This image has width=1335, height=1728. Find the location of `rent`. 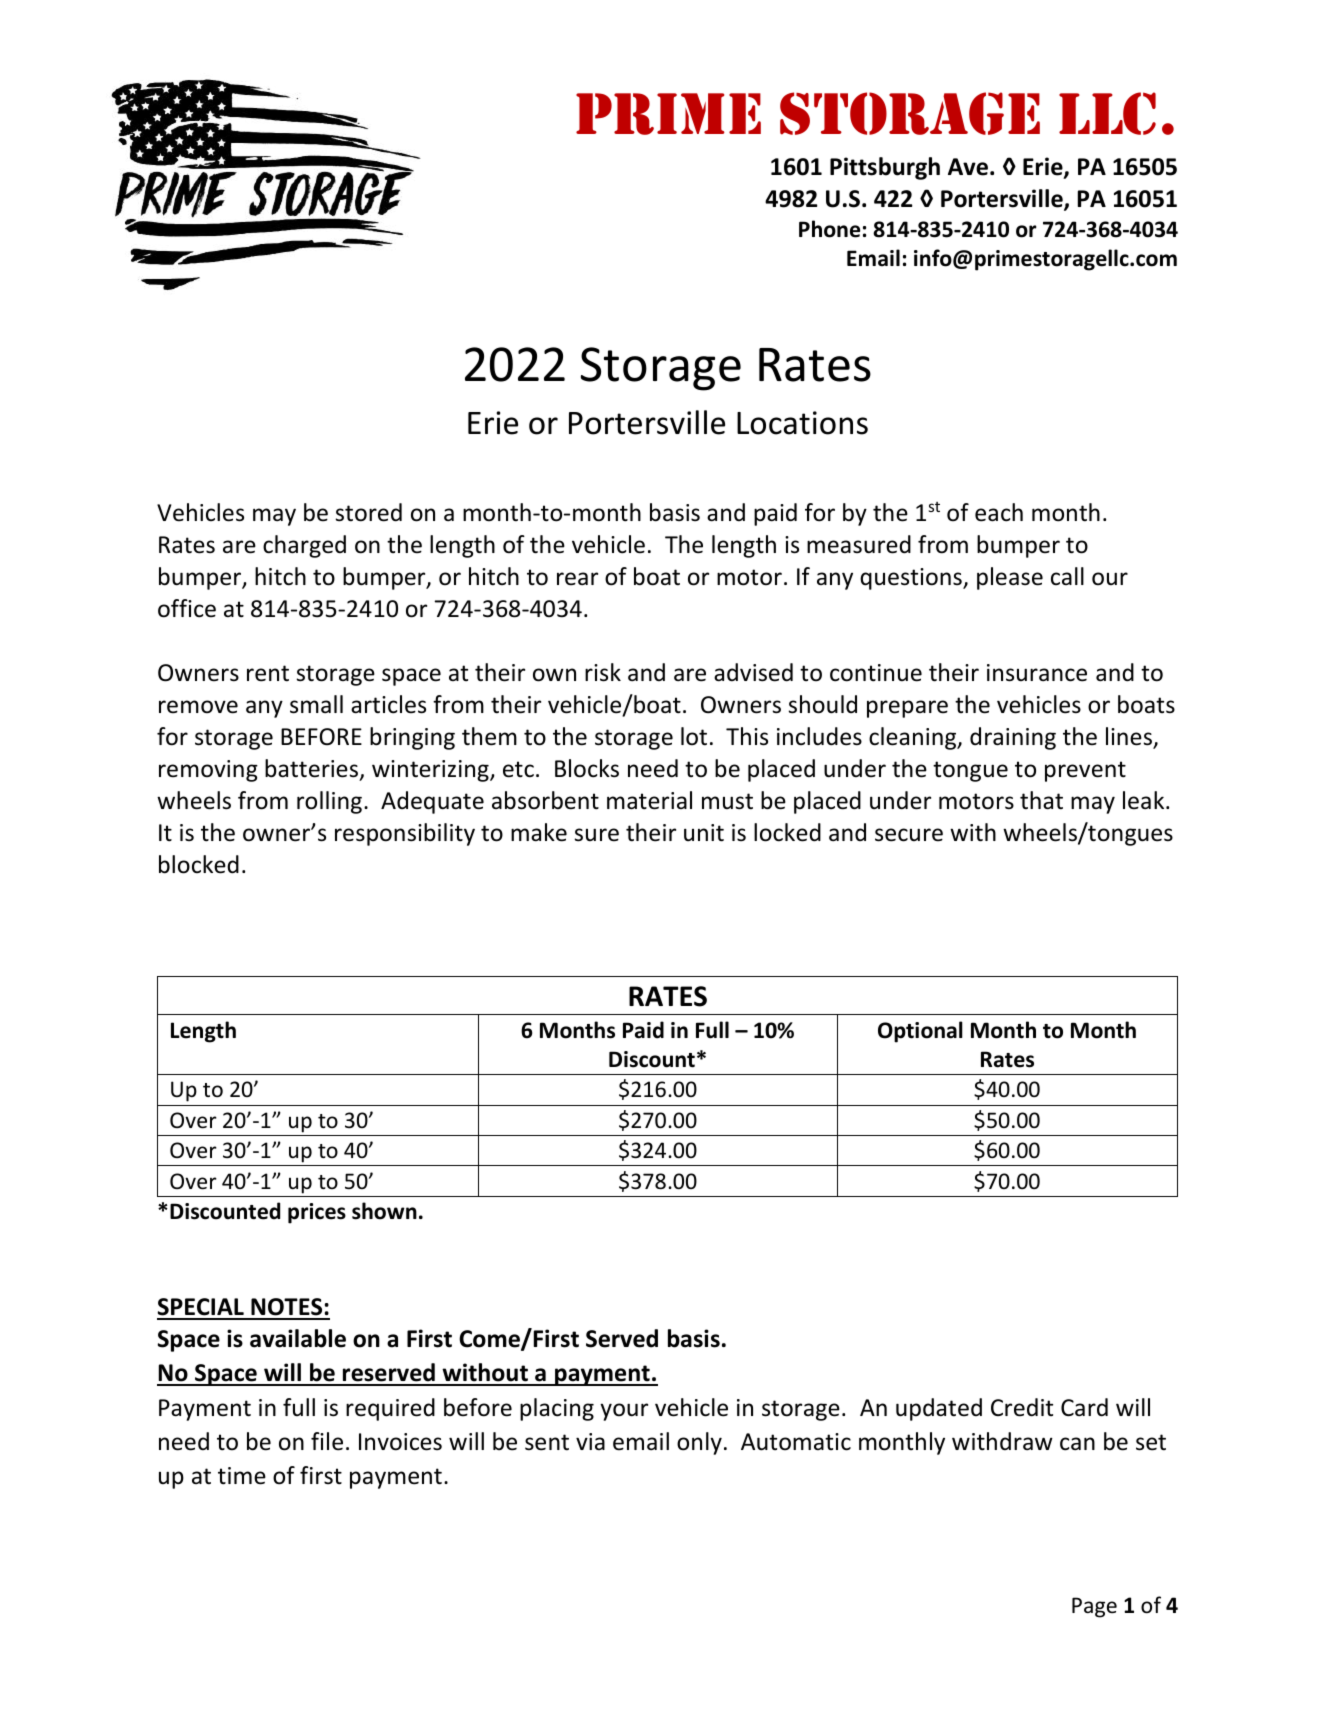

rent is located at coordinates (268, 673).
